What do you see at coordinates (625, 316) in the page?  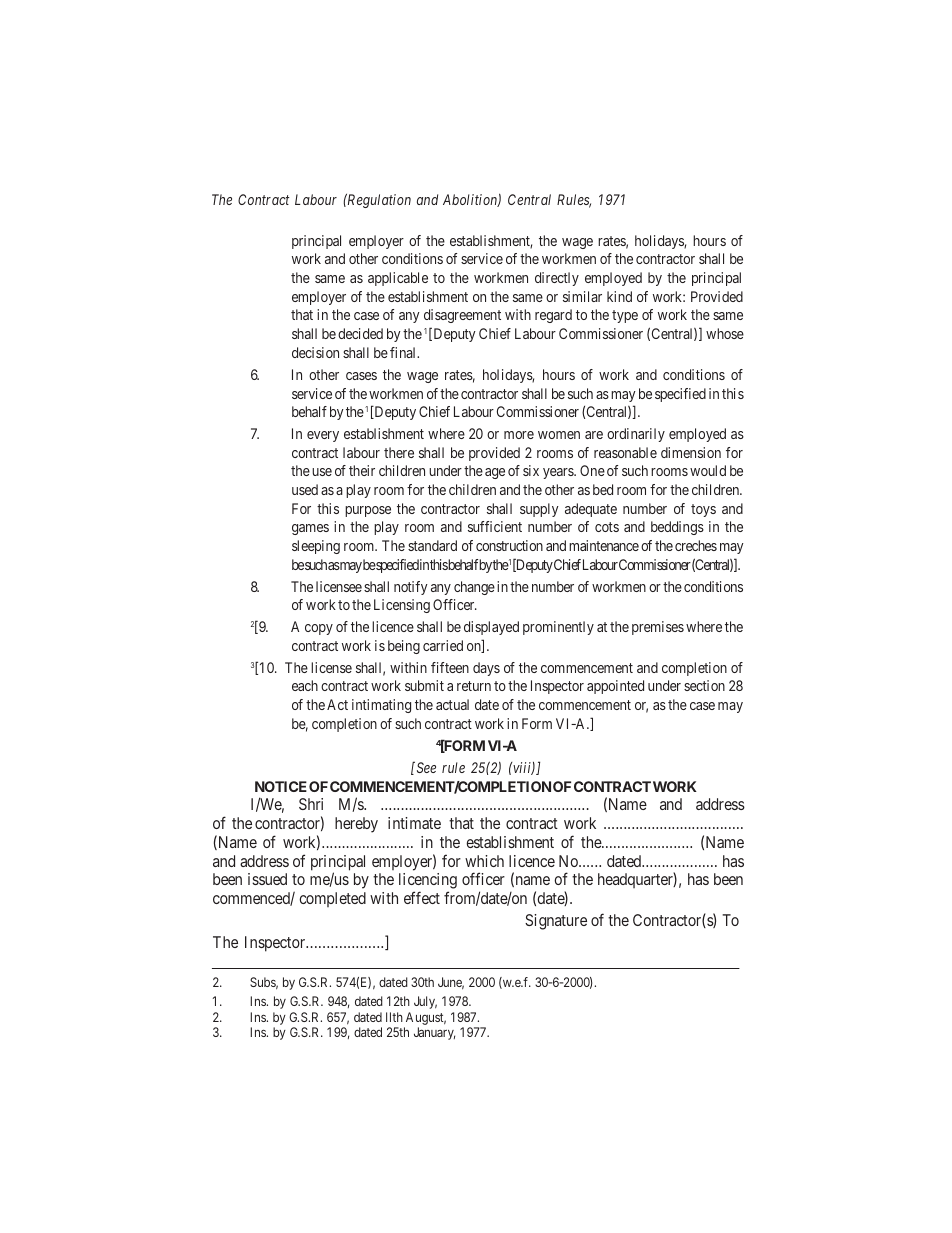 I see `type` at bounding box center [625, 316].
